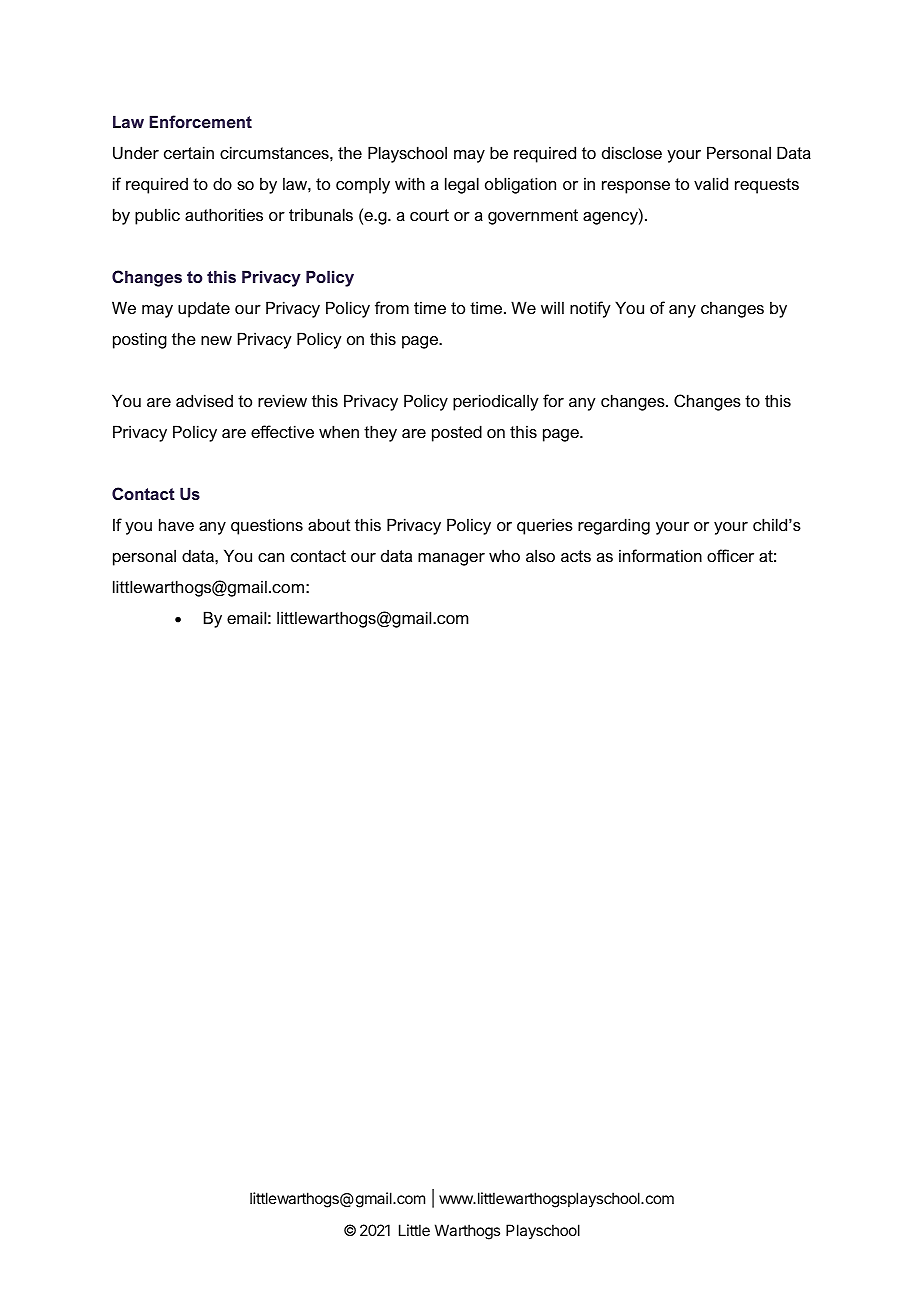 This image has height=1308, width=924. I want to click on Enforcement, so click(201, 121).
